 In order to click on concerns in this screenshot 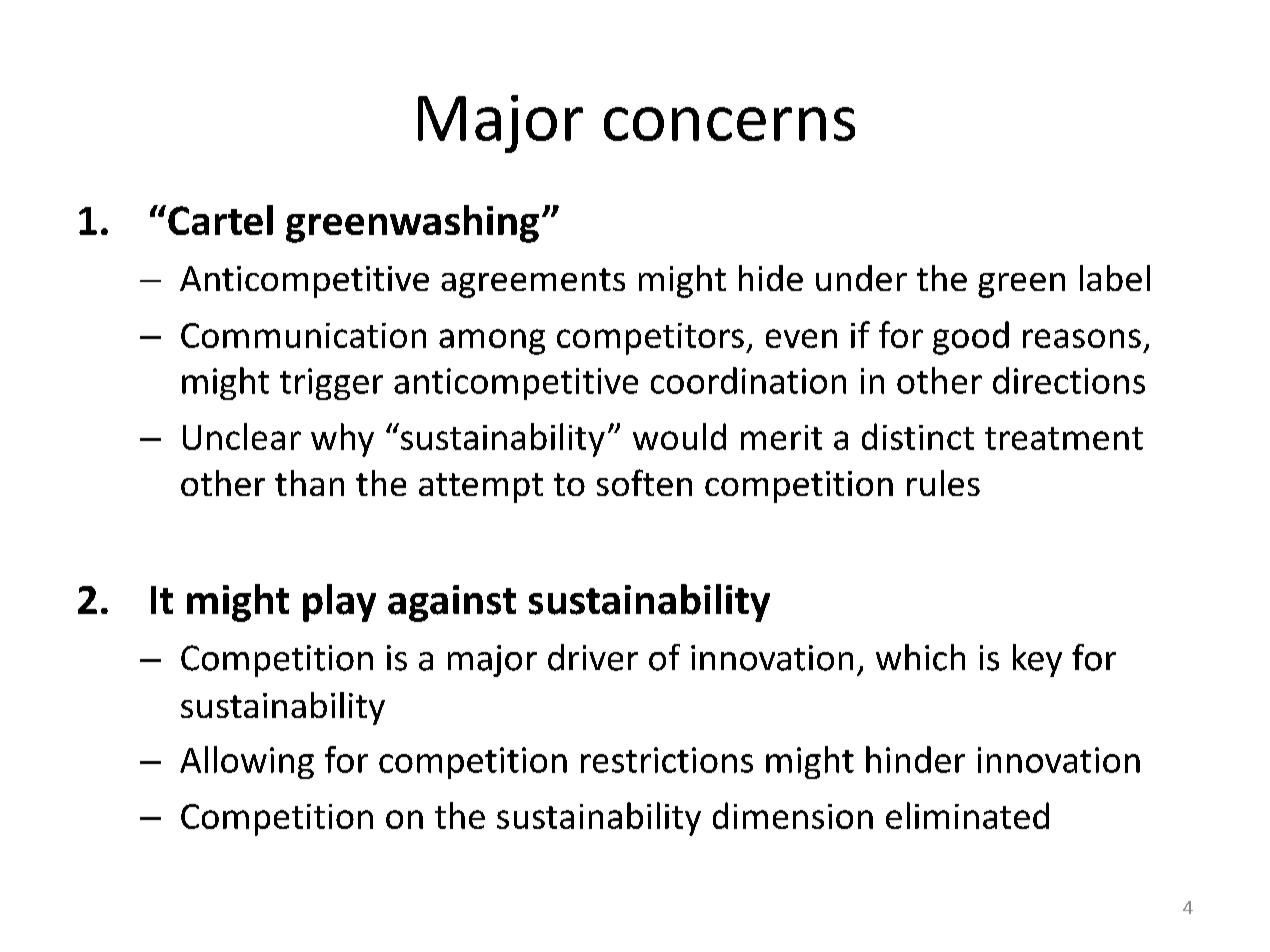, I will do `click(729, 124)`.
